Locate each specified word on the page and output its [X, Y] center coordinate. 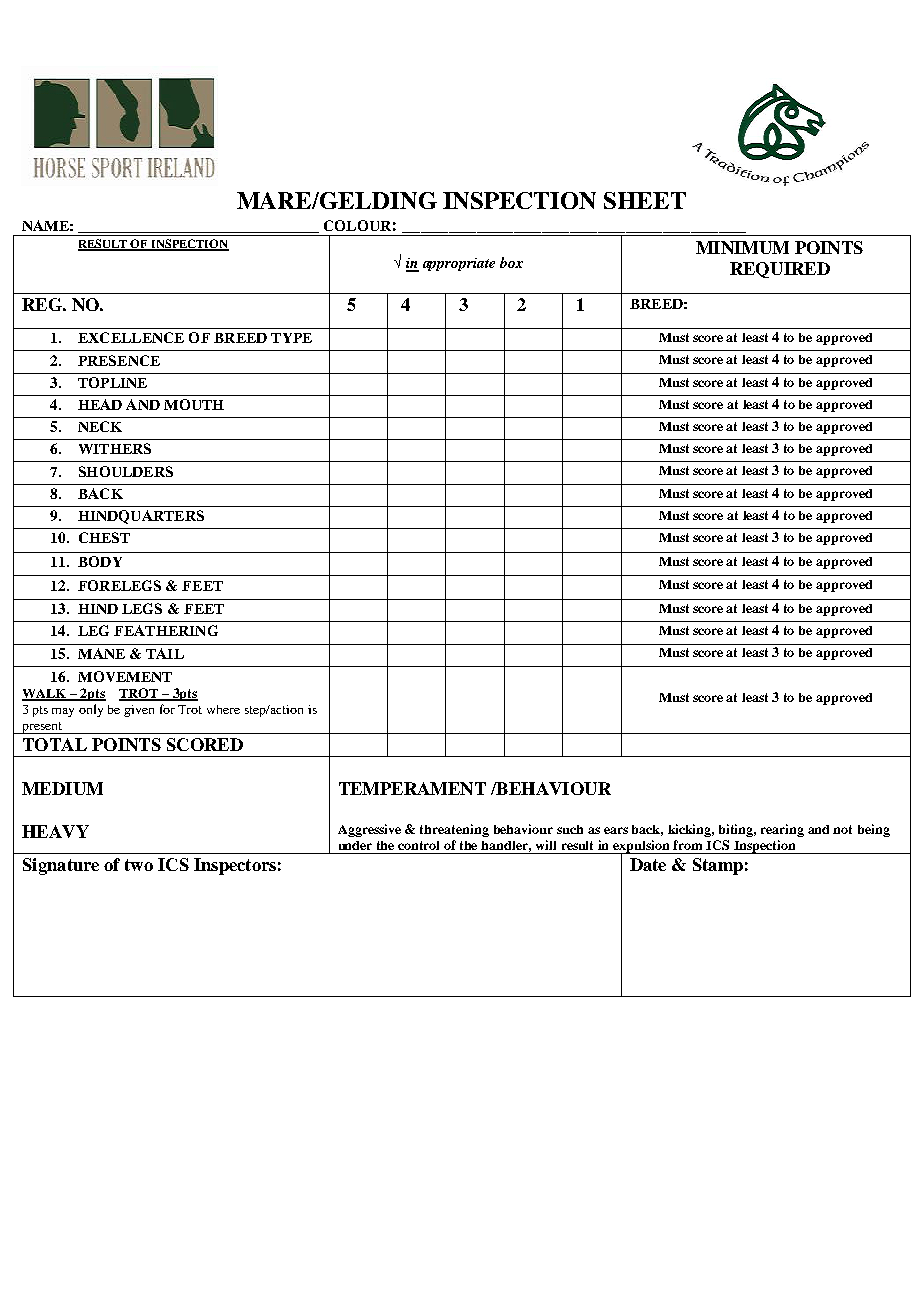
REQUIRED [780, 270]
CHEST [104, 537]
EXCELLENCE [131, 337]
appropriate [459, 264]
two [139, 865]
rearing [782, 830]
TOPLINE [112, 382]
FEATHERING [166, 630]
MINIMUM [742, 247]
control [418, 845]
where [223, 709]
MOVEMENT [125, 676]
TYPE [291, 338]
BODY [100, 561]
